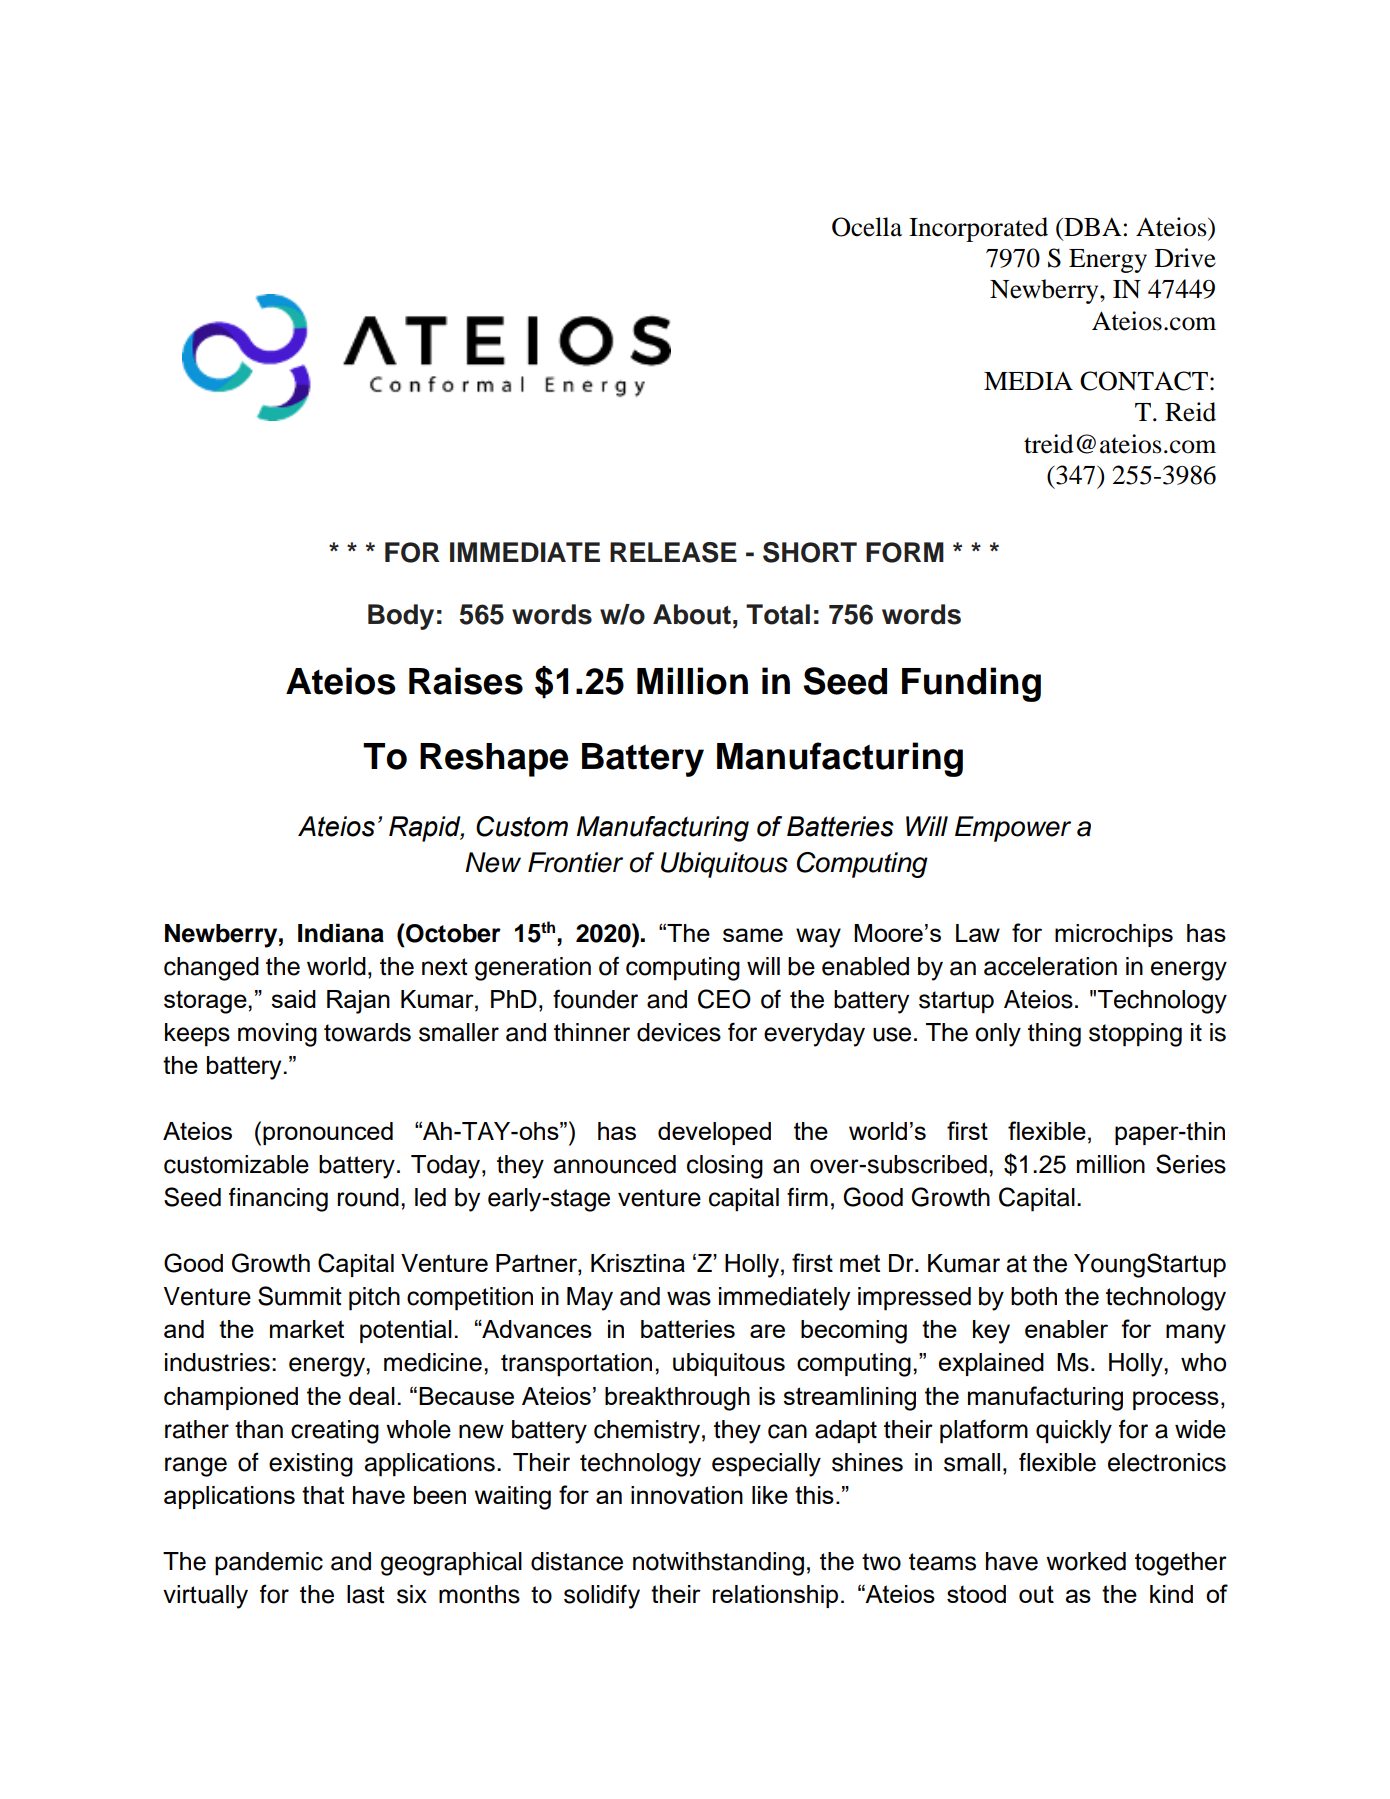 The height and width of the image is (1799, 1390). Describe the element at coordinates (971, 684) in the image. I see `Funding` at that location.
